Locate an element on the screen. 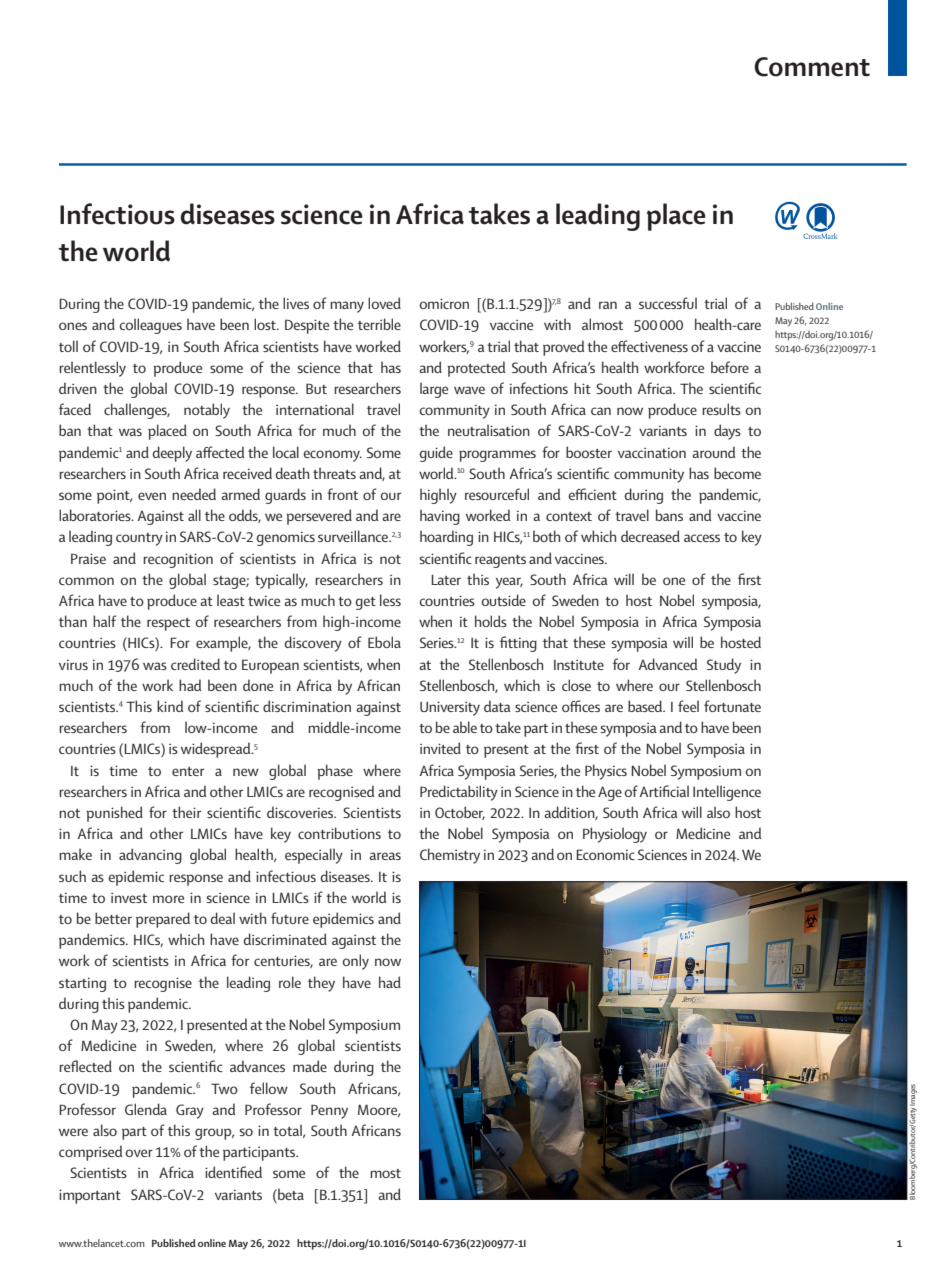 The height and width of the screenshot is (1279, 952). Economic is located at coordinates (605, 854).
